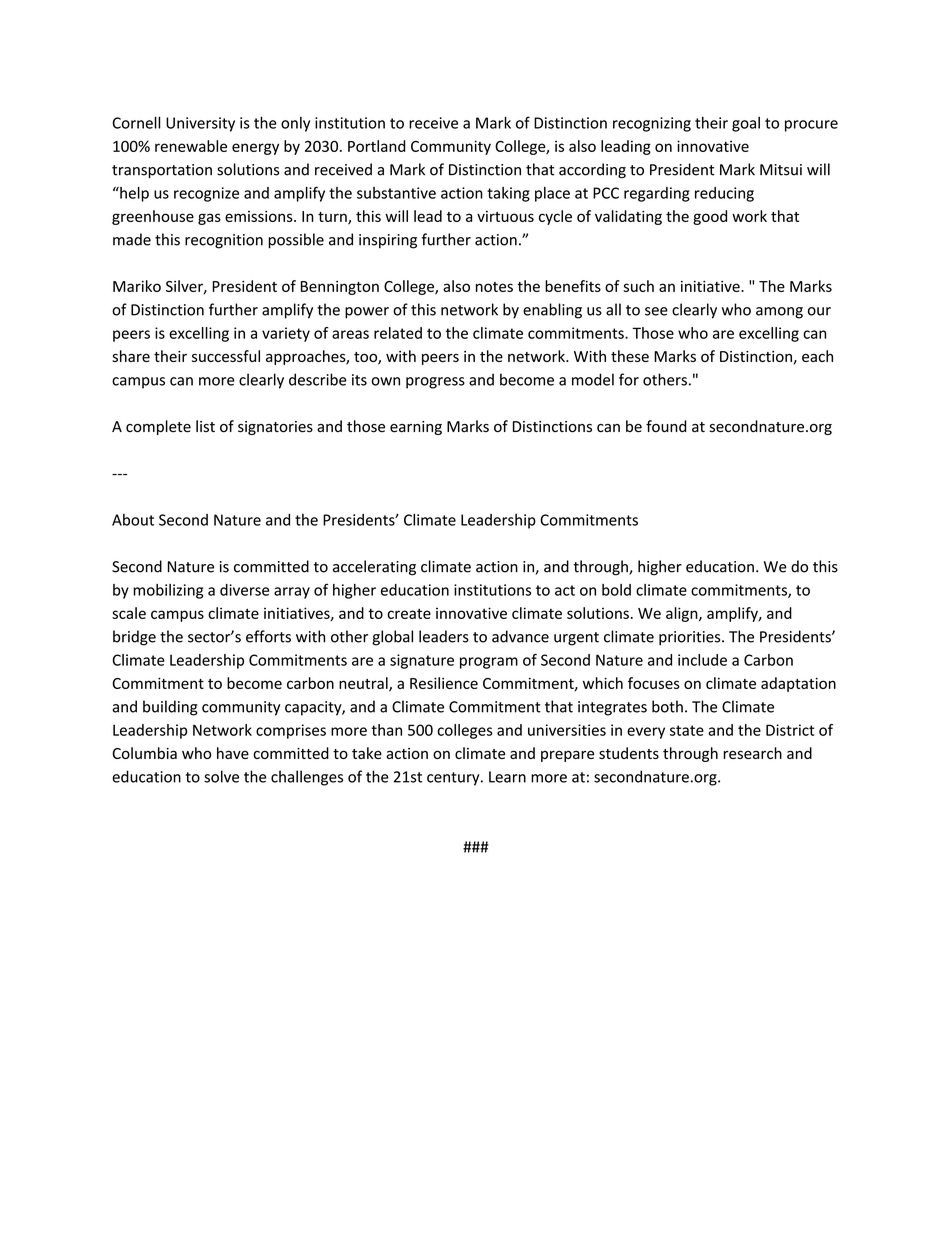  What do you see at coordinates (494, 287) in the image?
I see `notes` at bounding box center [494, 287].
